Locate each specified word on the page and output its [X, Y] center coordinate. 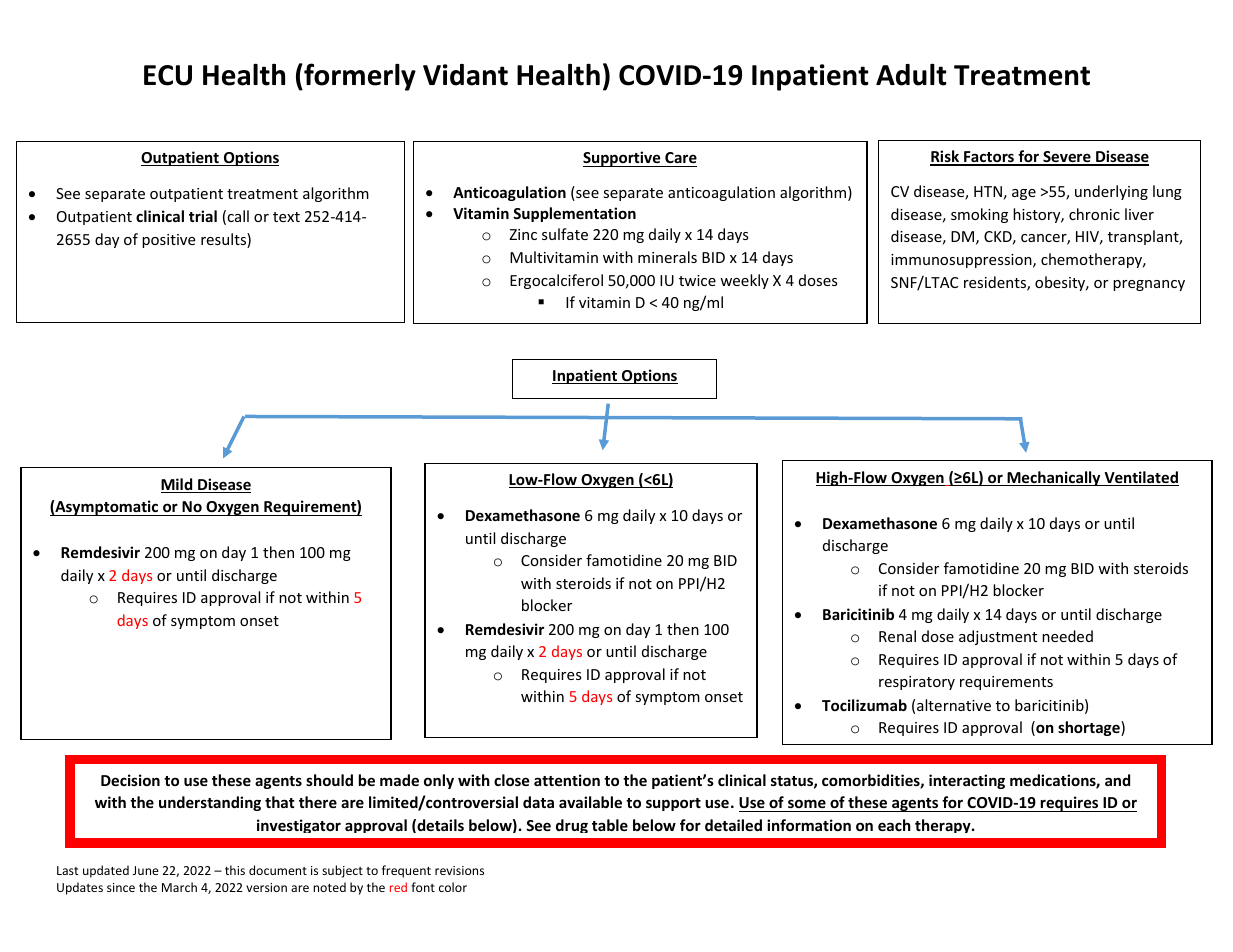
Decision [130, 780]
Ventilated [1140, 478]
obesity [1061, 283]
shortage [1090, 728]
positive [168, 241]
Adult [911, 75]
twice [697, 280]
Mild [178, 485]
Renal [897, 636]
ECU [168, 75]
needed [1067, 636]
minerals [667, 257]
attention [567, 780]
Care [680, 159]
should [329, 780]
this [235, 870]
